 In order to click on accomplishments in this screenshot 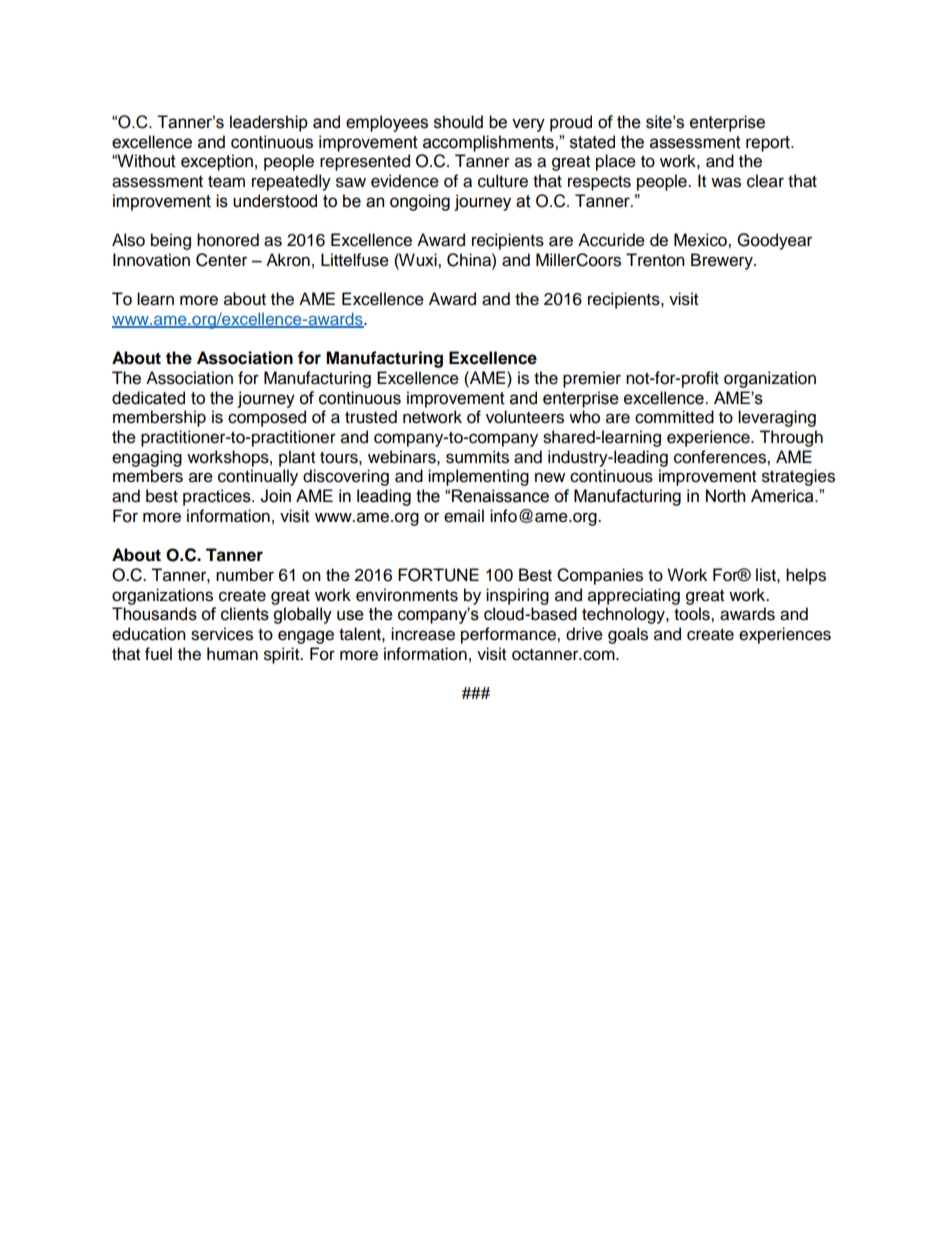, I will do `click(489, 143)`.
